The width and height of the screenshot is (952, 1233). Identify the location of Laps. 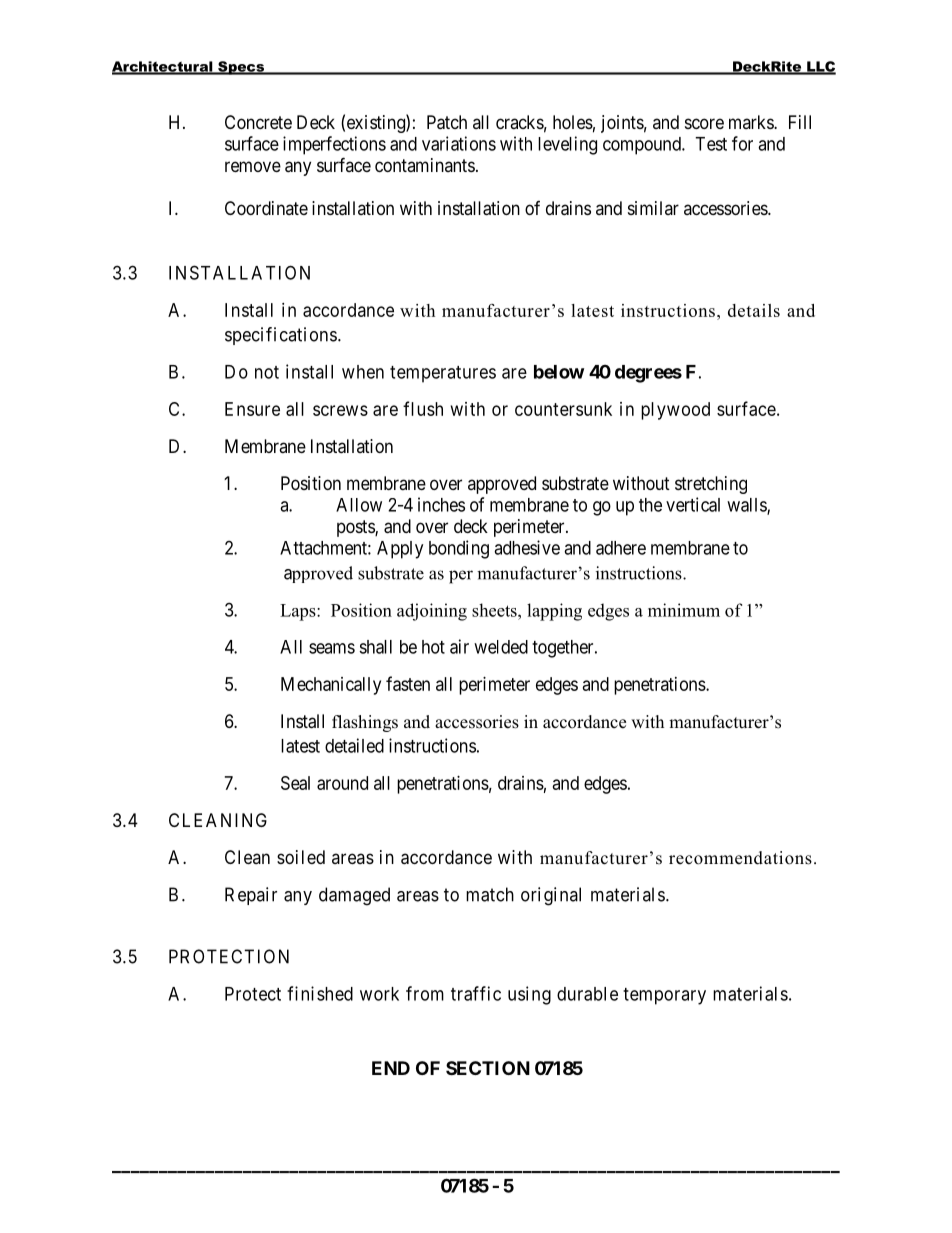
(299, 612).
